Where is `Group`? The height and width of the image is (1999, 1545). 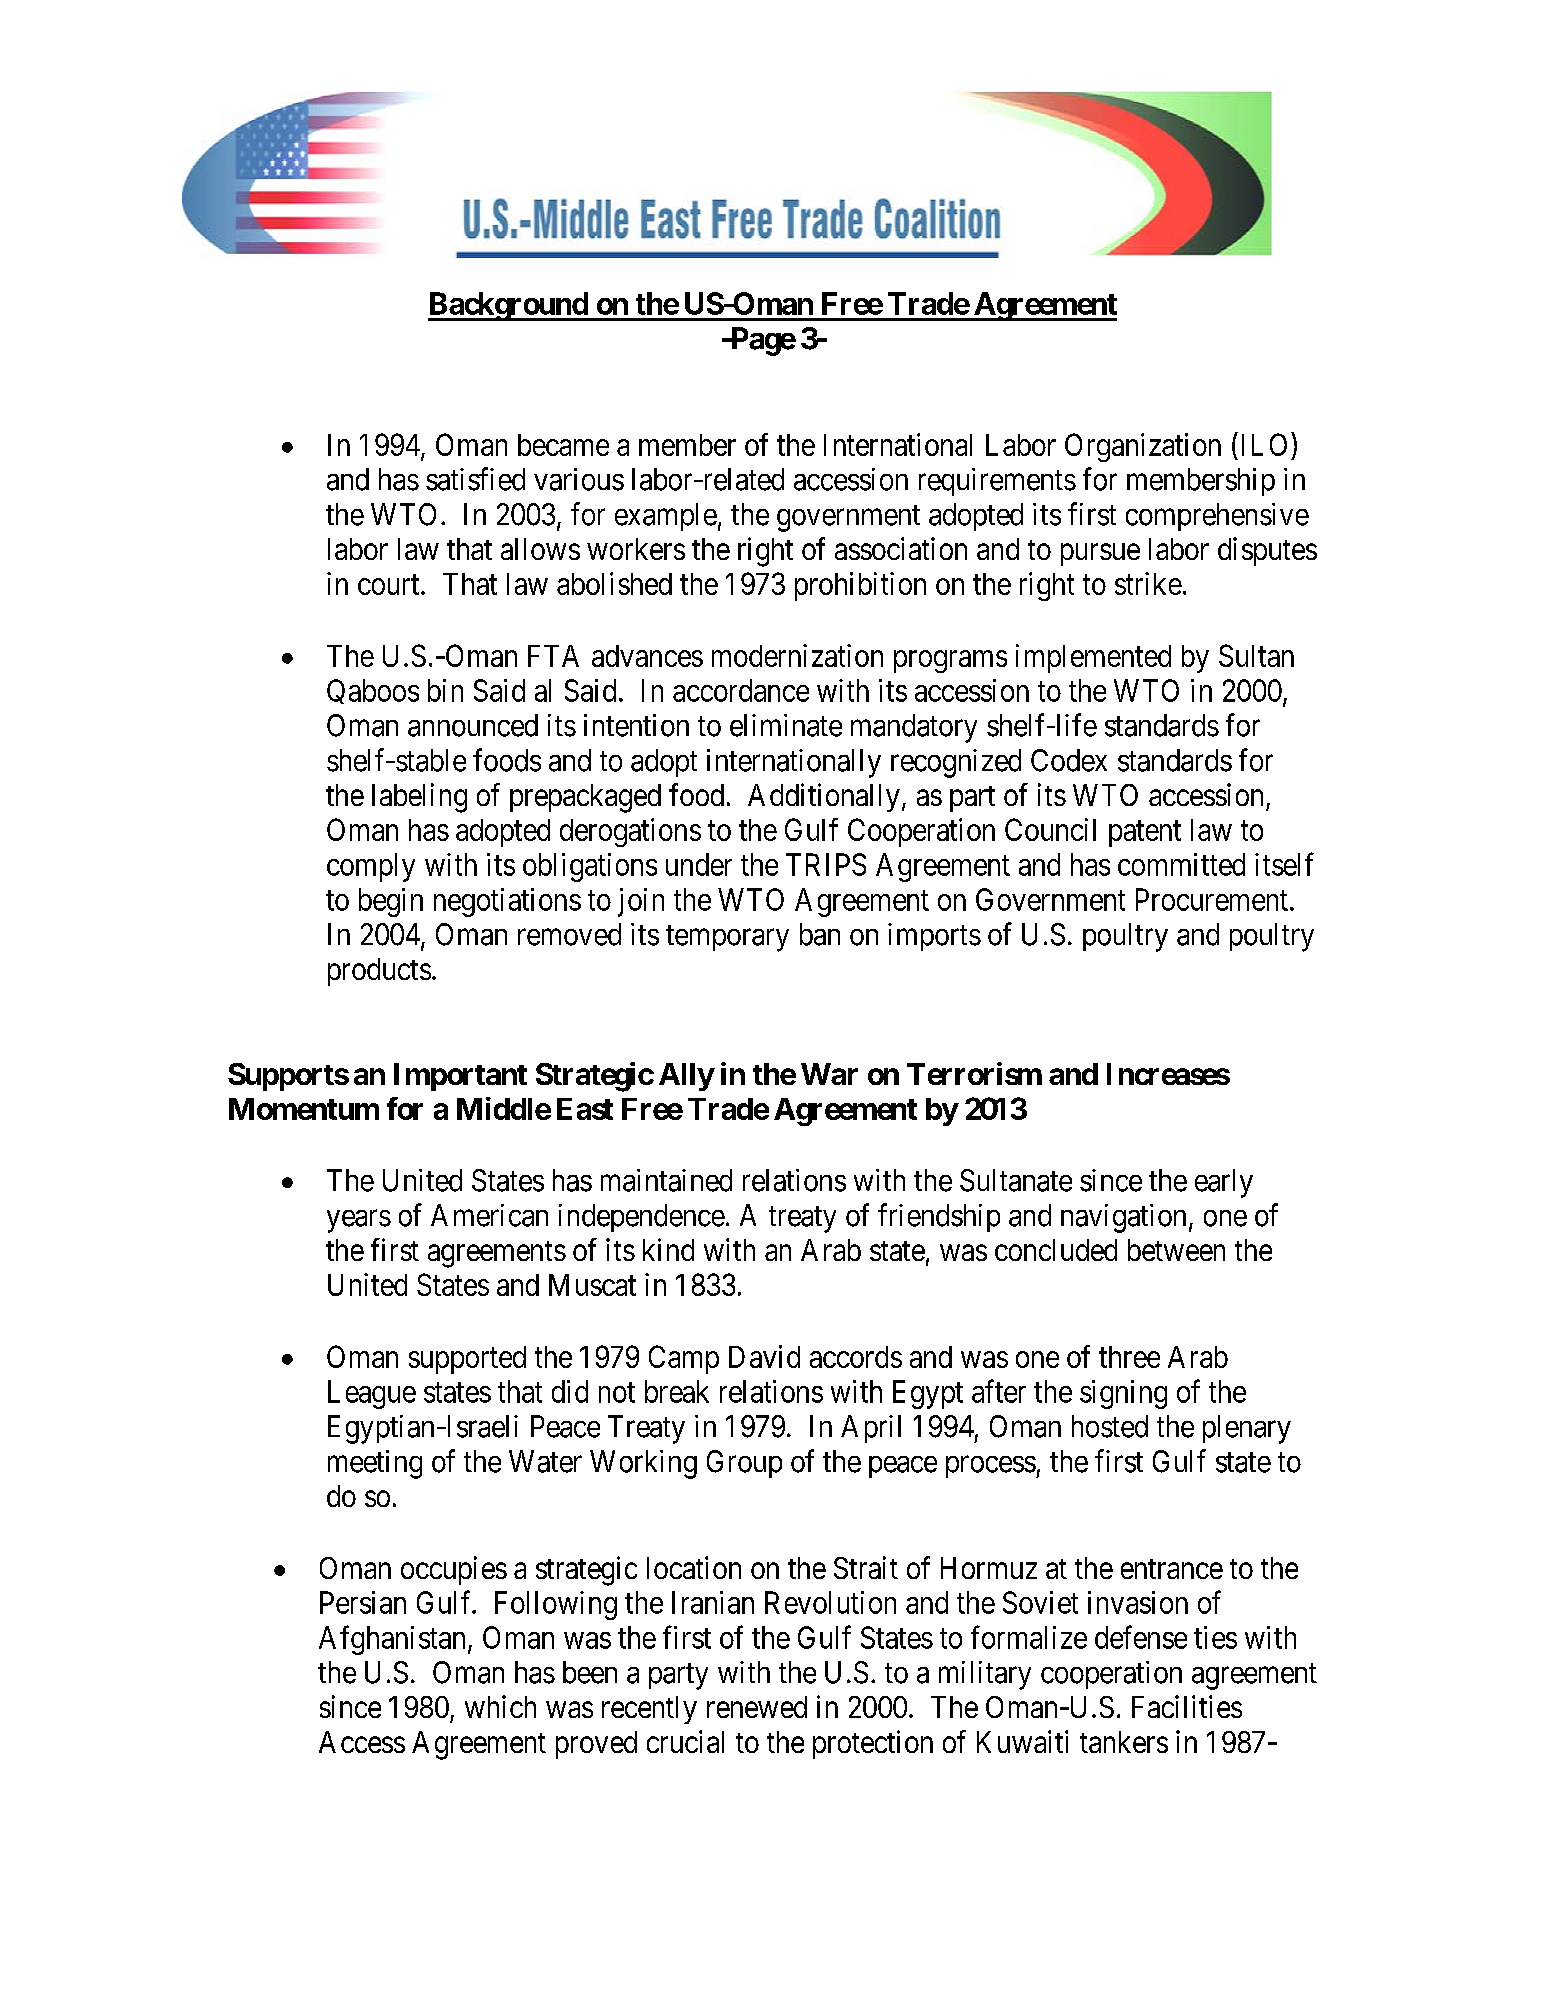
Group is located at coordinates (744, 1464).
